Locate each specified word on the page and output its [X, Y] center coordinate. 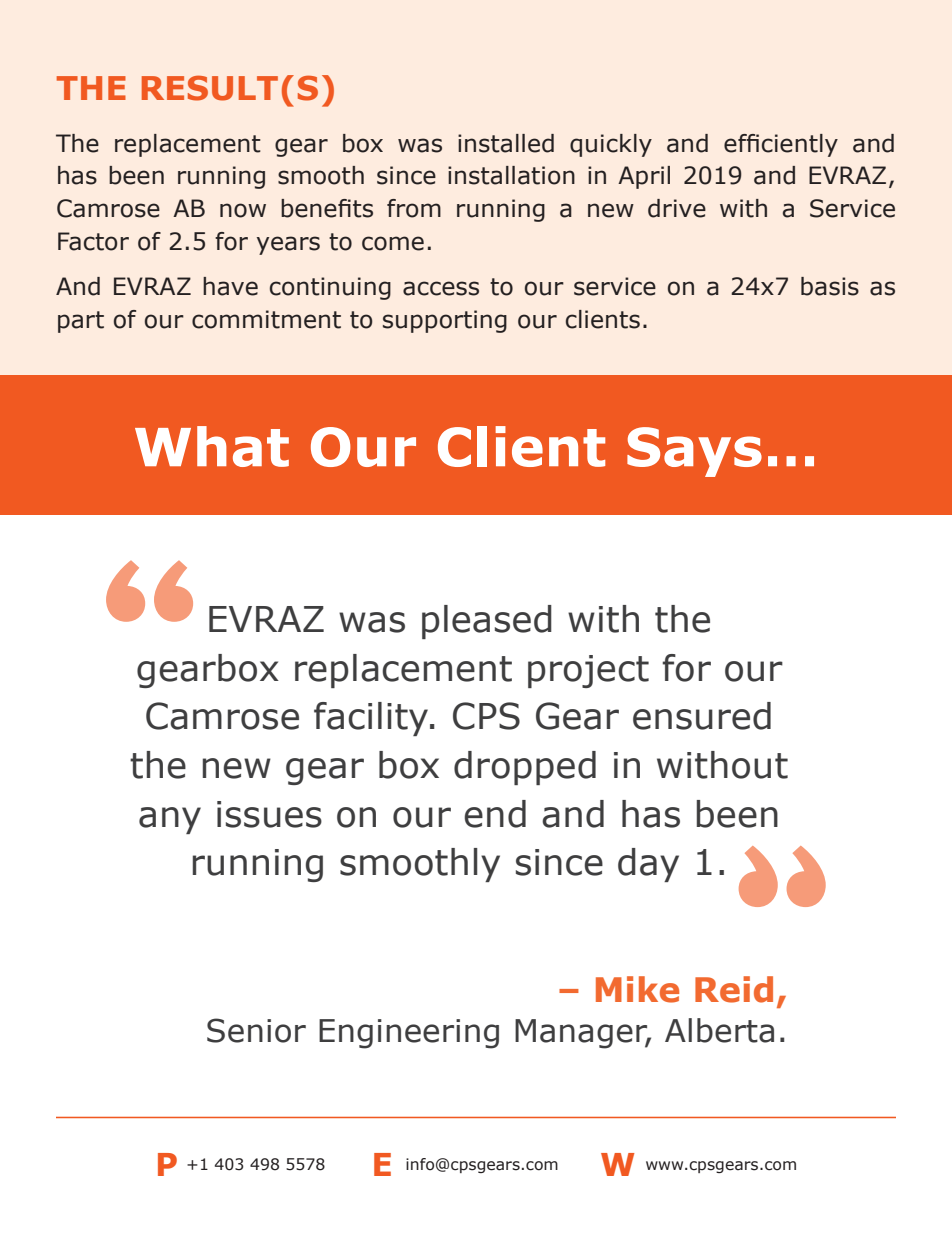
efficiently [781, 145]
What [212, 446]
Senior [256, 1030]
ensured [702, 716]
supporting [445, 321]
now [243, 210]
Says [694, 452]
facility [372, 719]
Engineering [409, 1034]
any [170, 820]
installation [511, 175]
